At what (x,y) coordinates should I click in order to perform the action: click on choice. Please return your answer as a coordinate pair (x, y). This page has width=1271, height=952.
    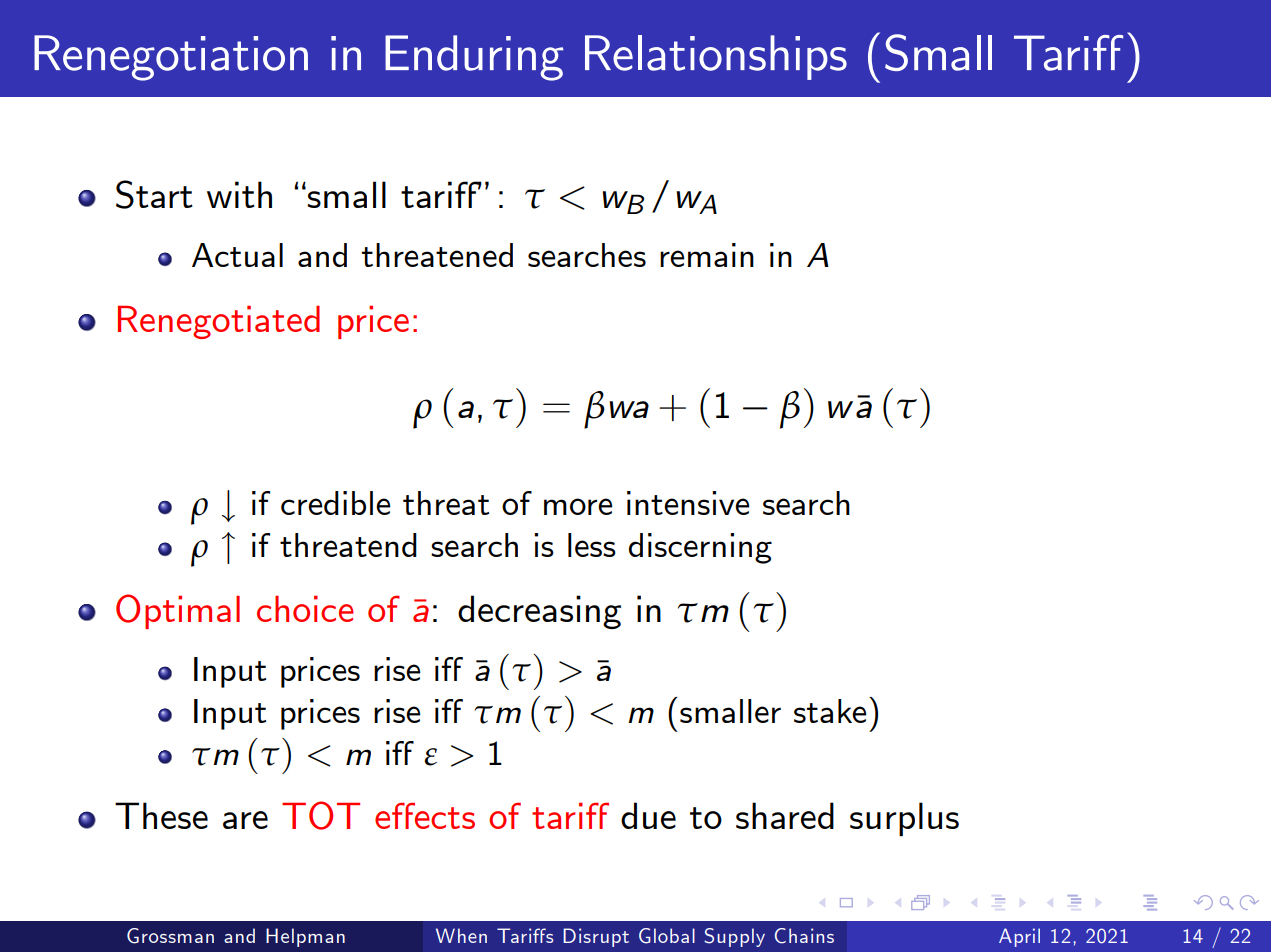
    Looking at the image, I should click on (305, 609).
